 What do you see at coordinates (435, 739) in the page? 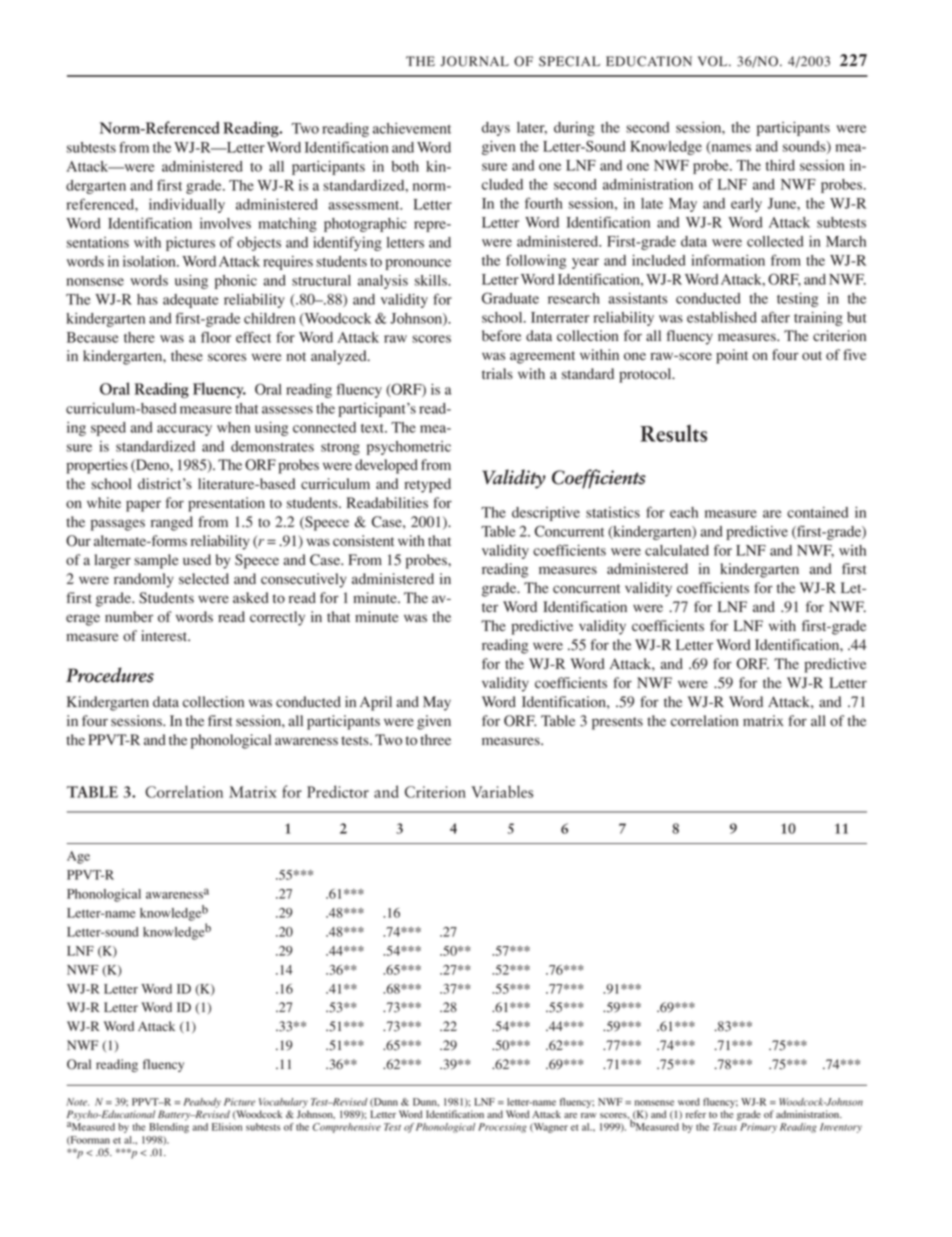
I see `three` at bounding box center [435, 739].
